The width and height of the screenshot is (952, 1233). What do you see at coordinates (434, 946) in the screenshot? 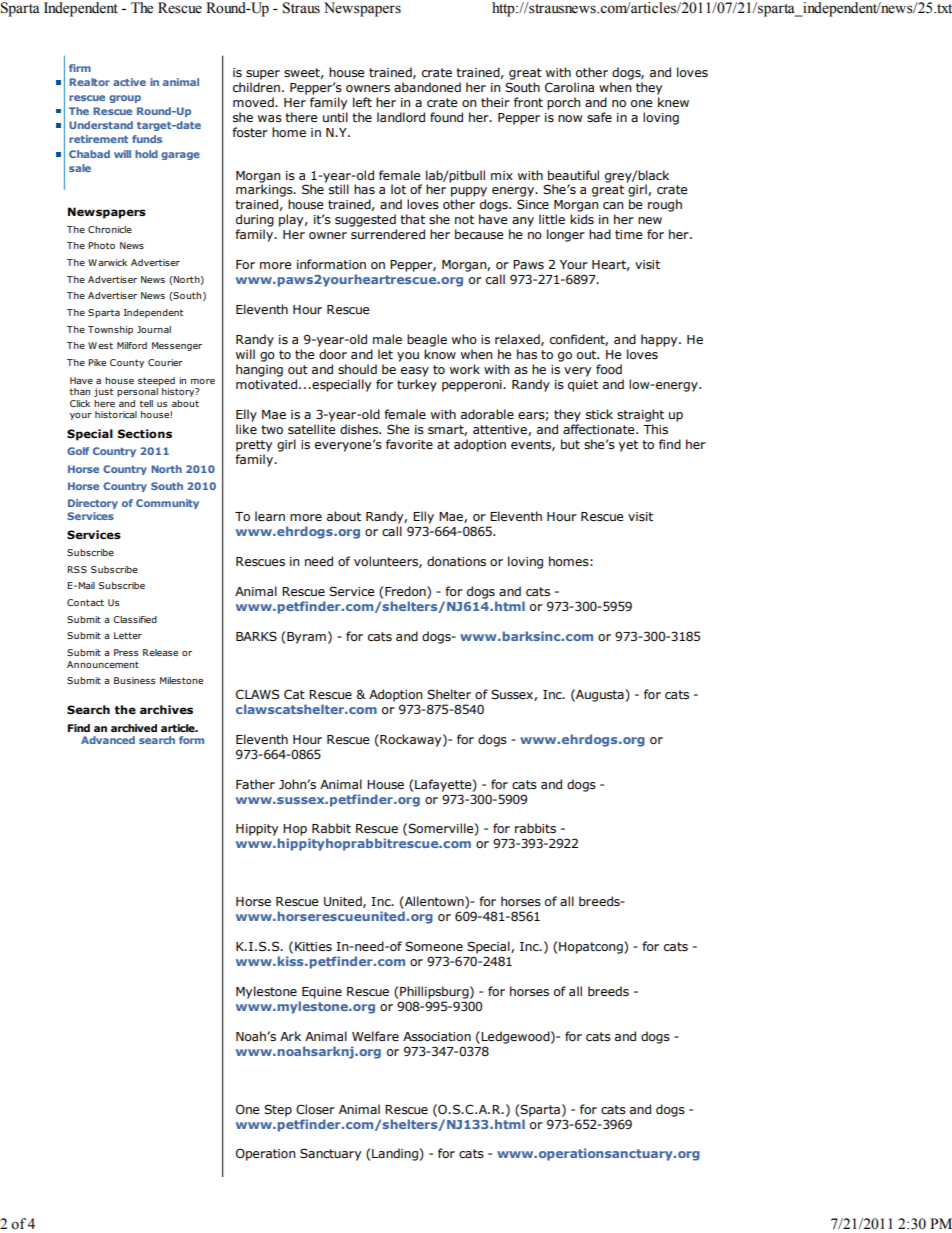
I see `Someone` at bounding box center [434, 946].
